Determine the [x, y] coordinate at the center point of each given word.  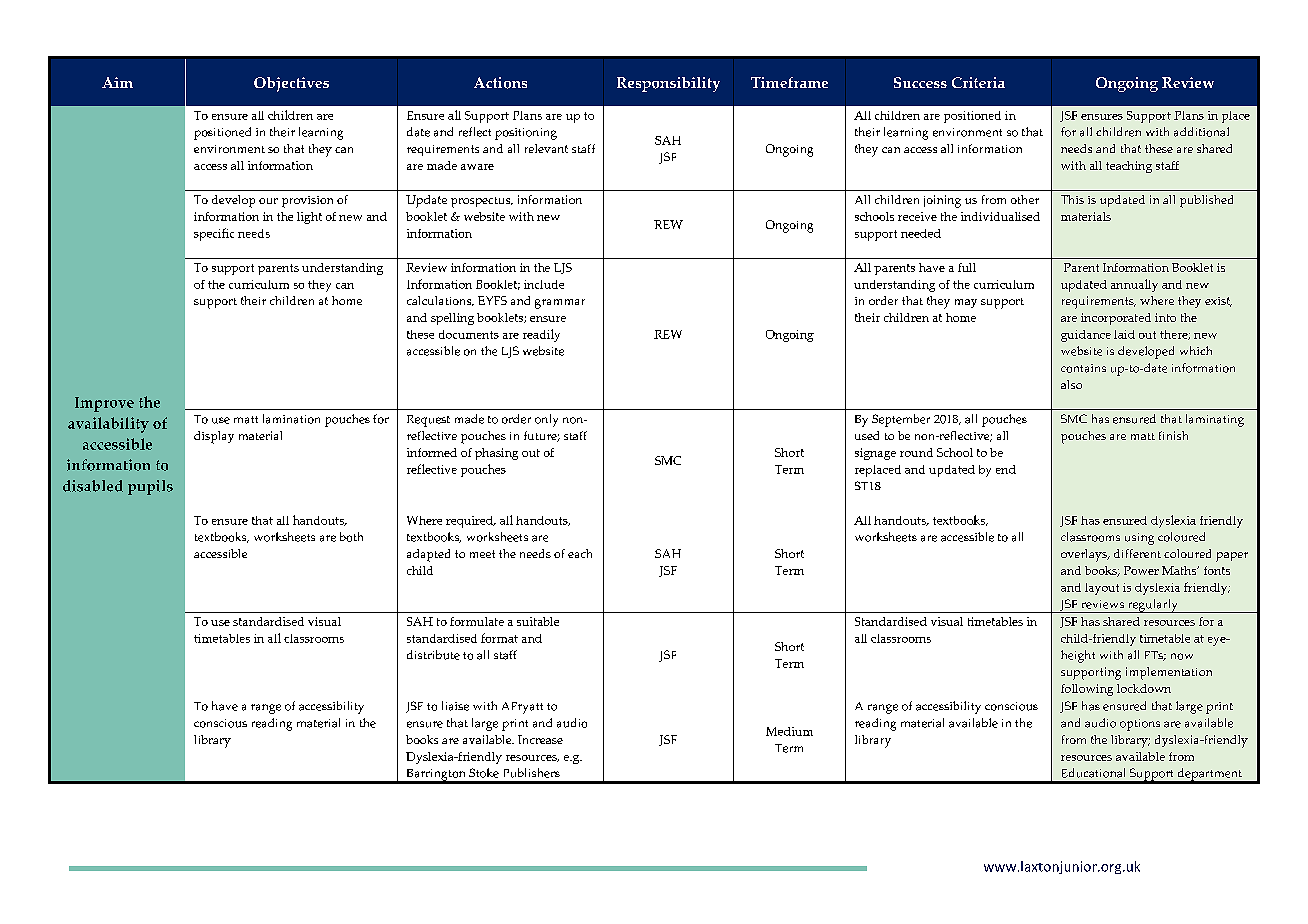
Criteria [978, 82]
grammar [560, 304]
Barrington [436, 776]
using [1139, 539]
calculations [440, 301]
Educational [1093, 773]
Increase [540, 739]
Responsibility [668, 84]
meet [482, 554]
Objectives [291, 84]
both [351, 537]
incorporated [1116, 319]
